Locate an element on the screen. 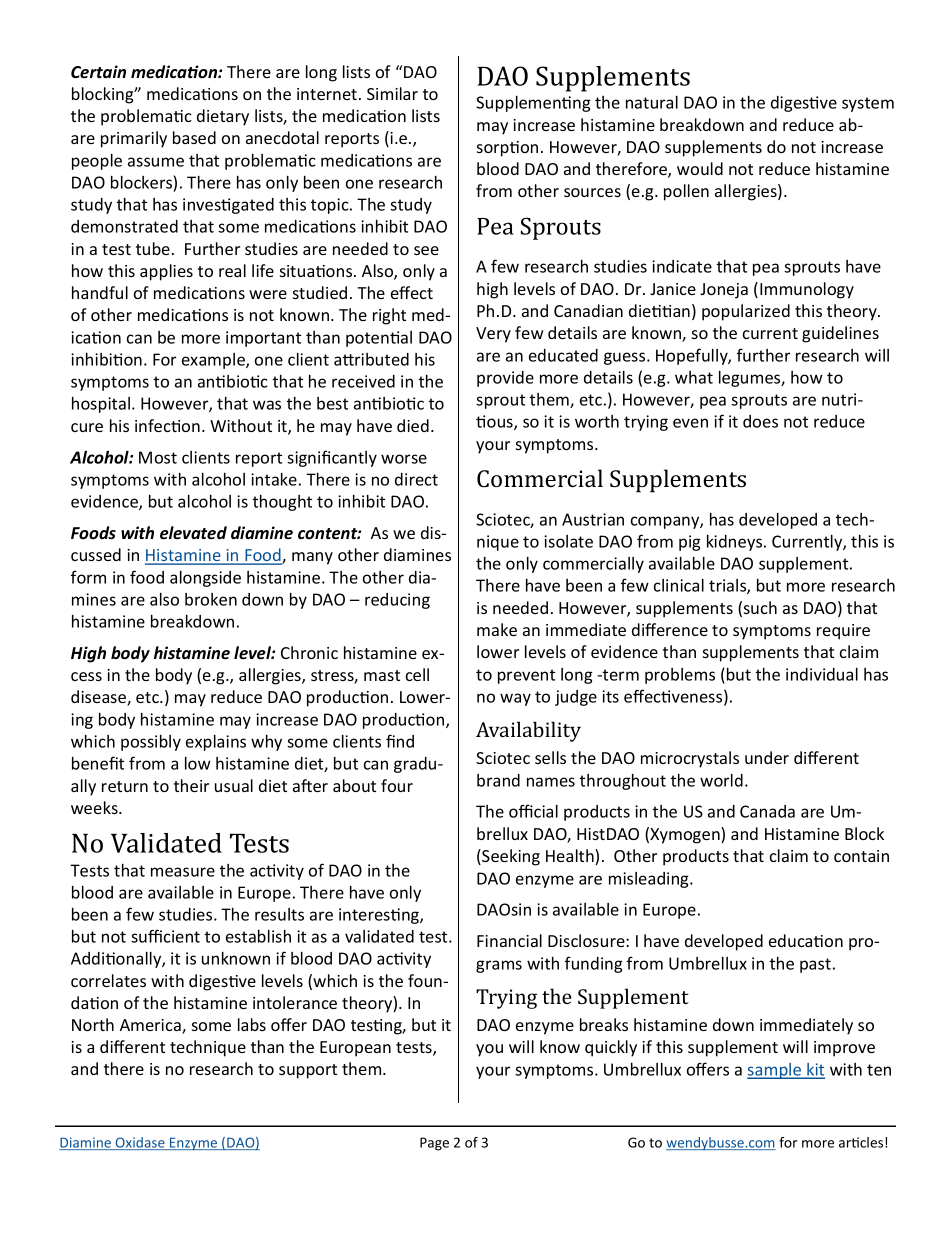 This screenshot has width=952, height=1233. example is located at coordinates (214, 361).
